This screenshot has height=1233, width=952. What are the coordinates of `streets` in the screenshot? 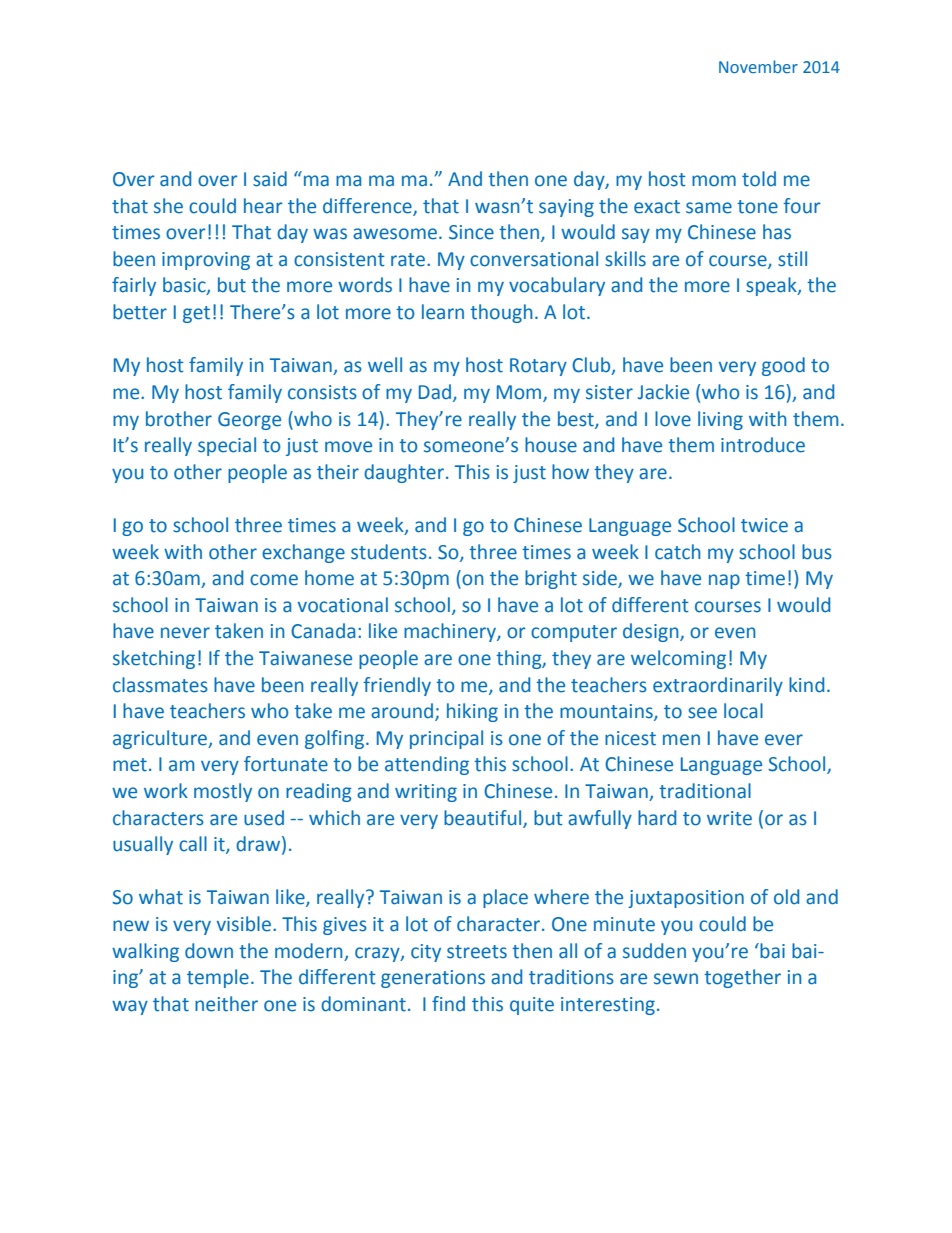 It's located at (477, 952).
